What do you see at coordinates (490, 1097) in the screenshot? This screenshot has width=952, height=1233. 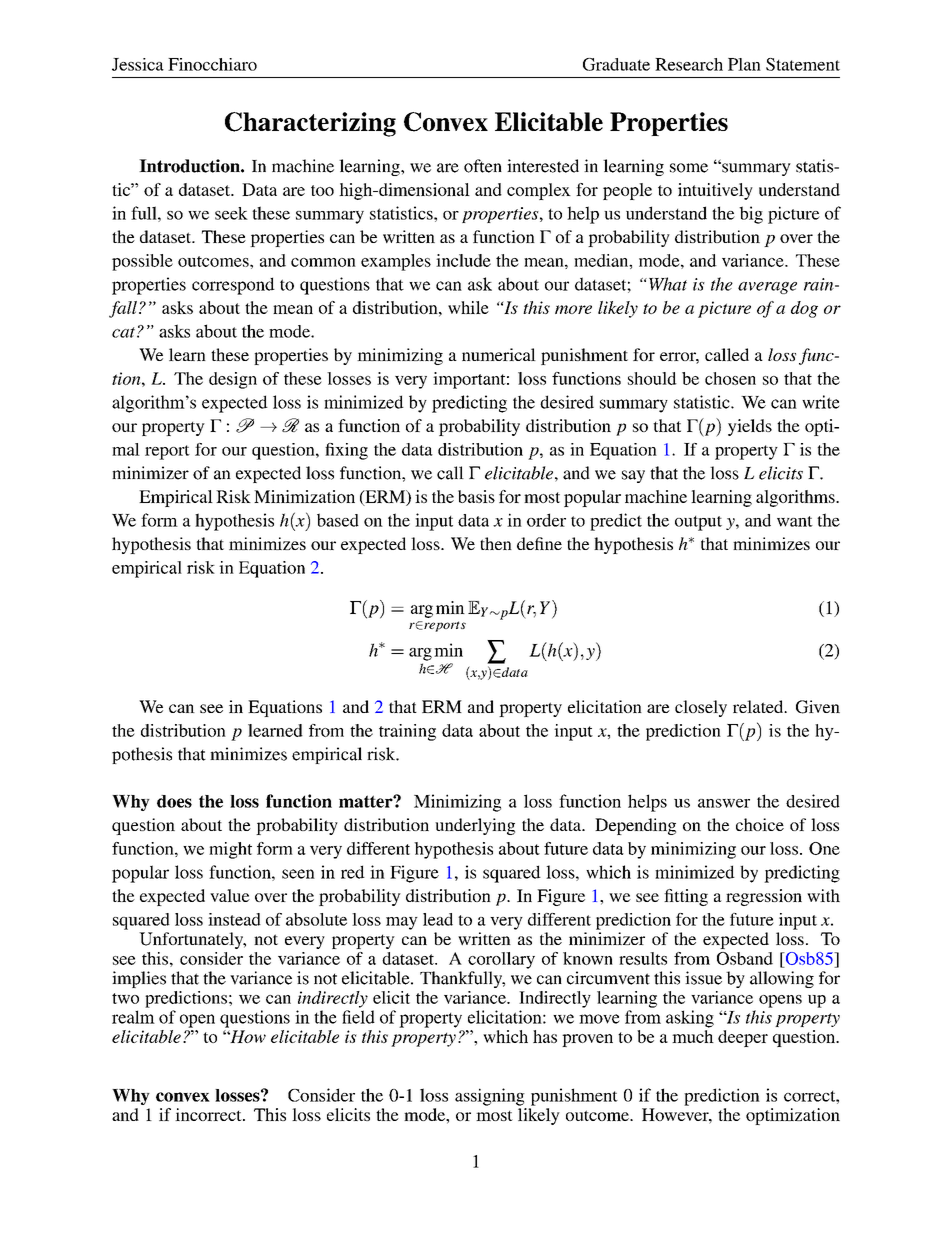 I see `assigning` at bounding box center [490, 1097].
